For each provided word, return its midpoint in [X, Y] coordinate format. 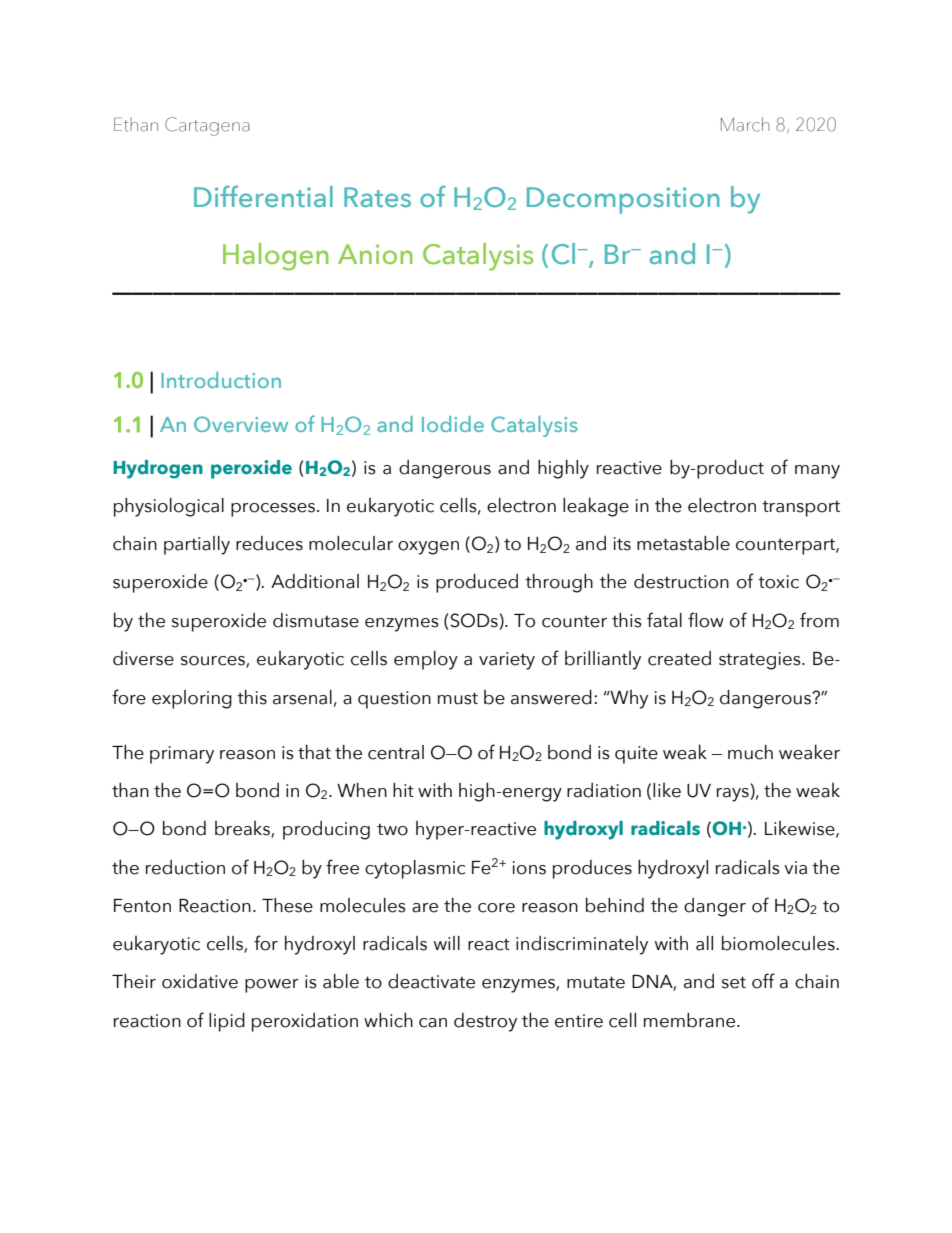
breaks [243, 829]
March [745, 124]
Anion [375, 254]
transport [801, 509]
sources [214, 662]
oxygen [428, 548]
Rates [377, 197]
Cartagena [207, 126]
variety [507, 661]
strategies [761, 661]
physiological [169, 507]
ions [529, 868]
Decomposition [623, 200]
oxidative [200, 981]
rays [733, 795]
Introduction [221, 380]
